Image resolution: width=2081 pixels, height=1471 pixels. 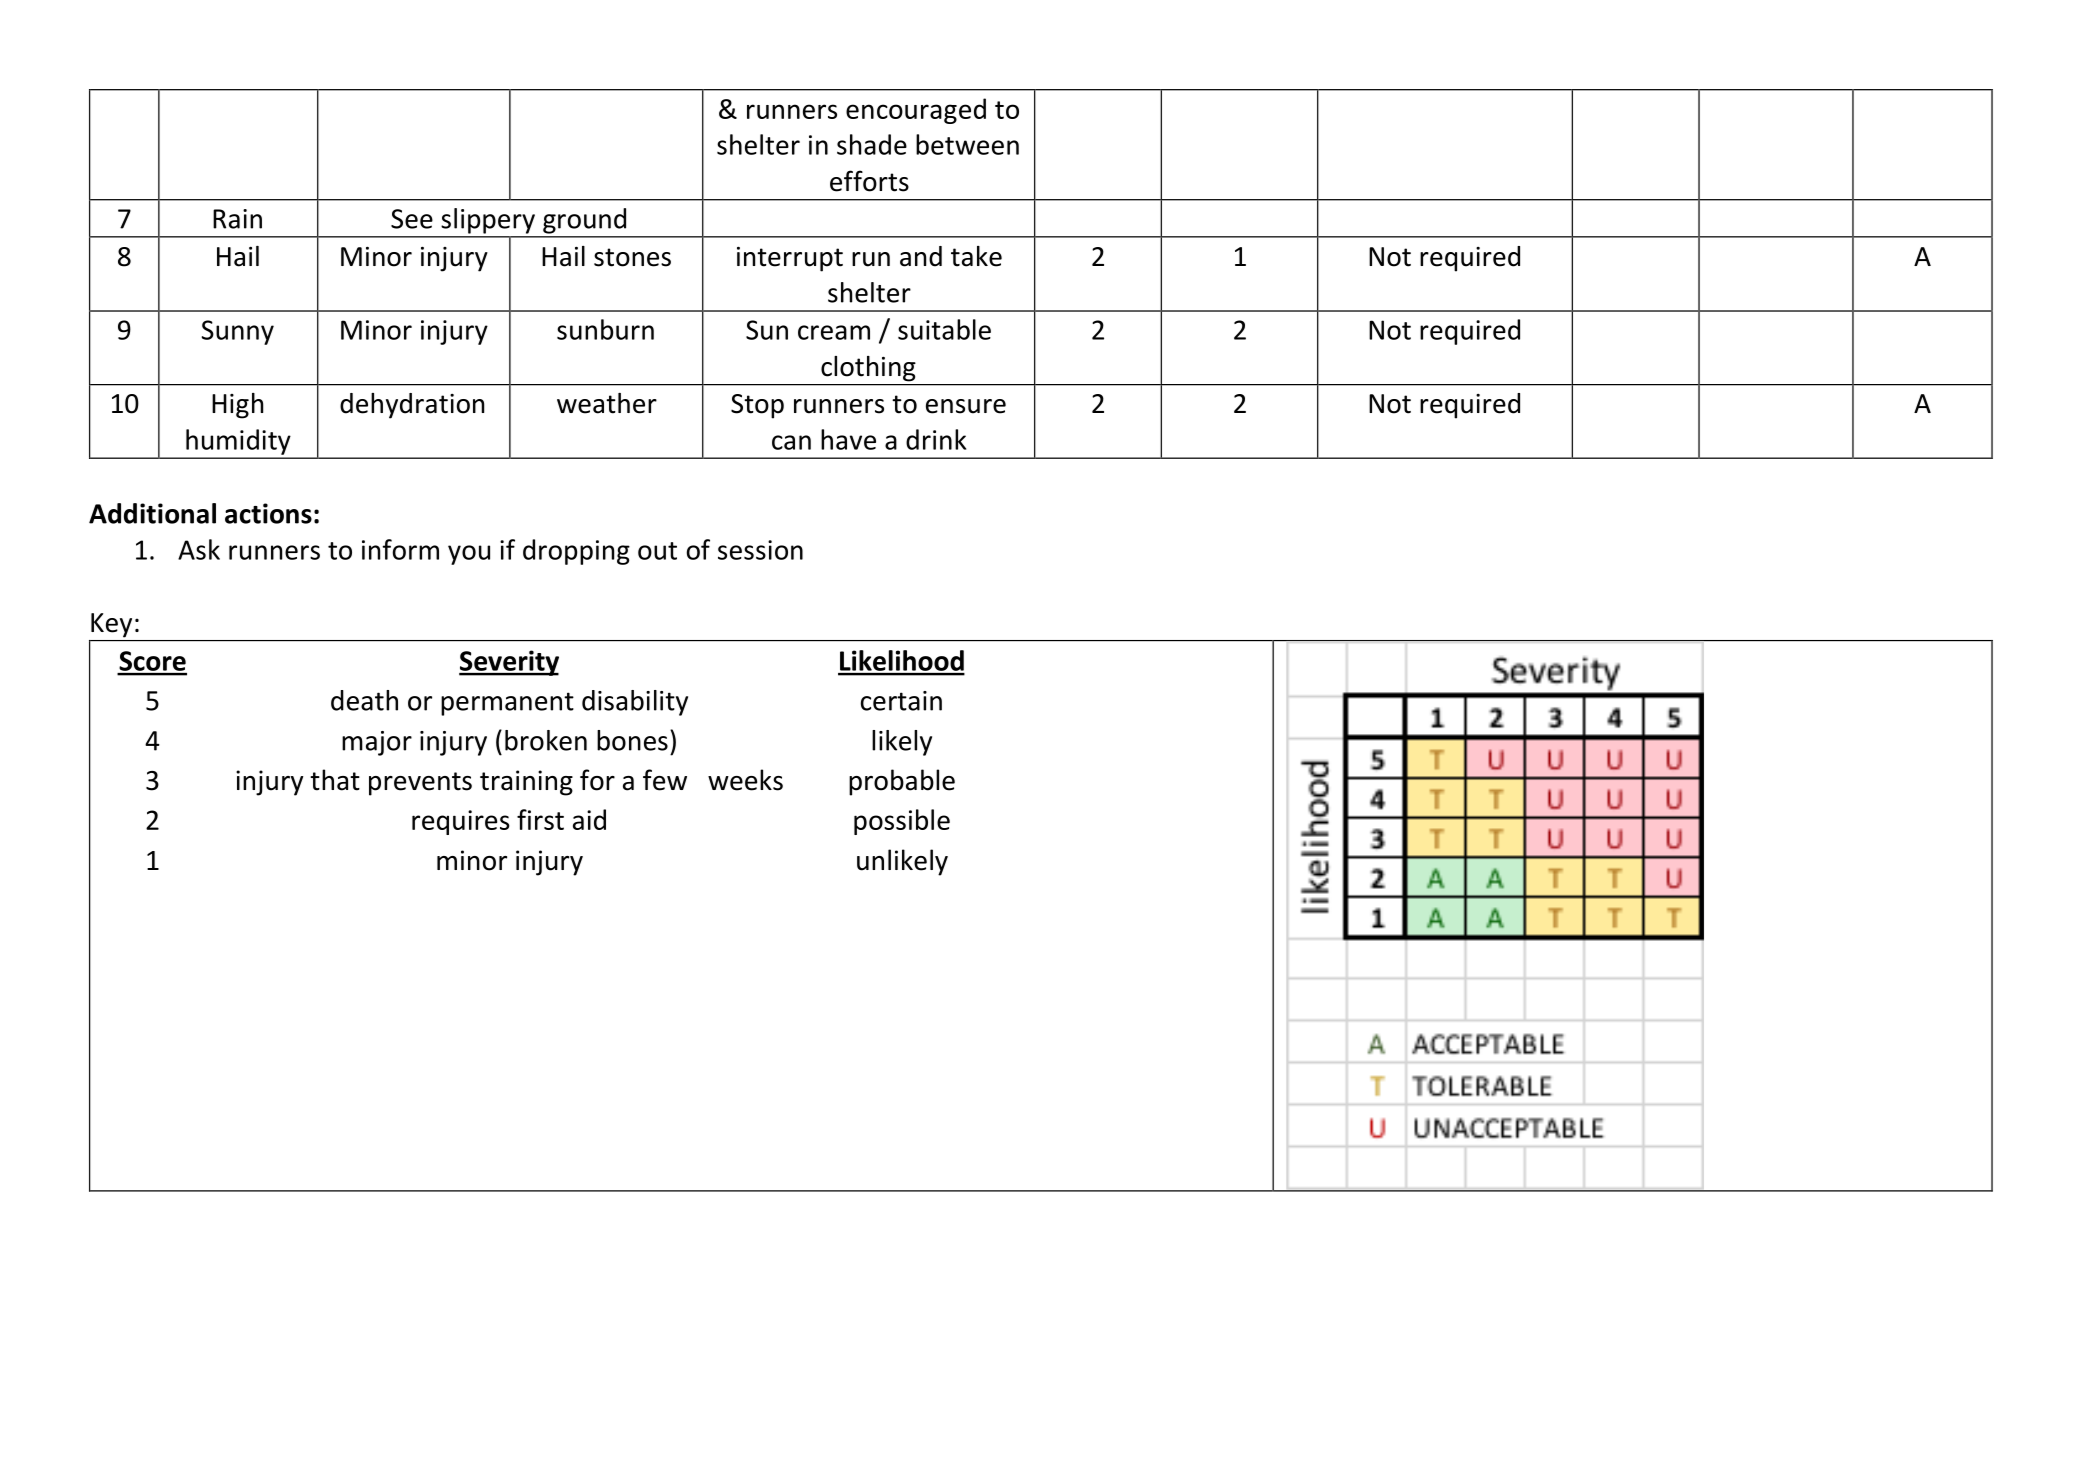 I want to click on shade, so click(x=872, y=144).
